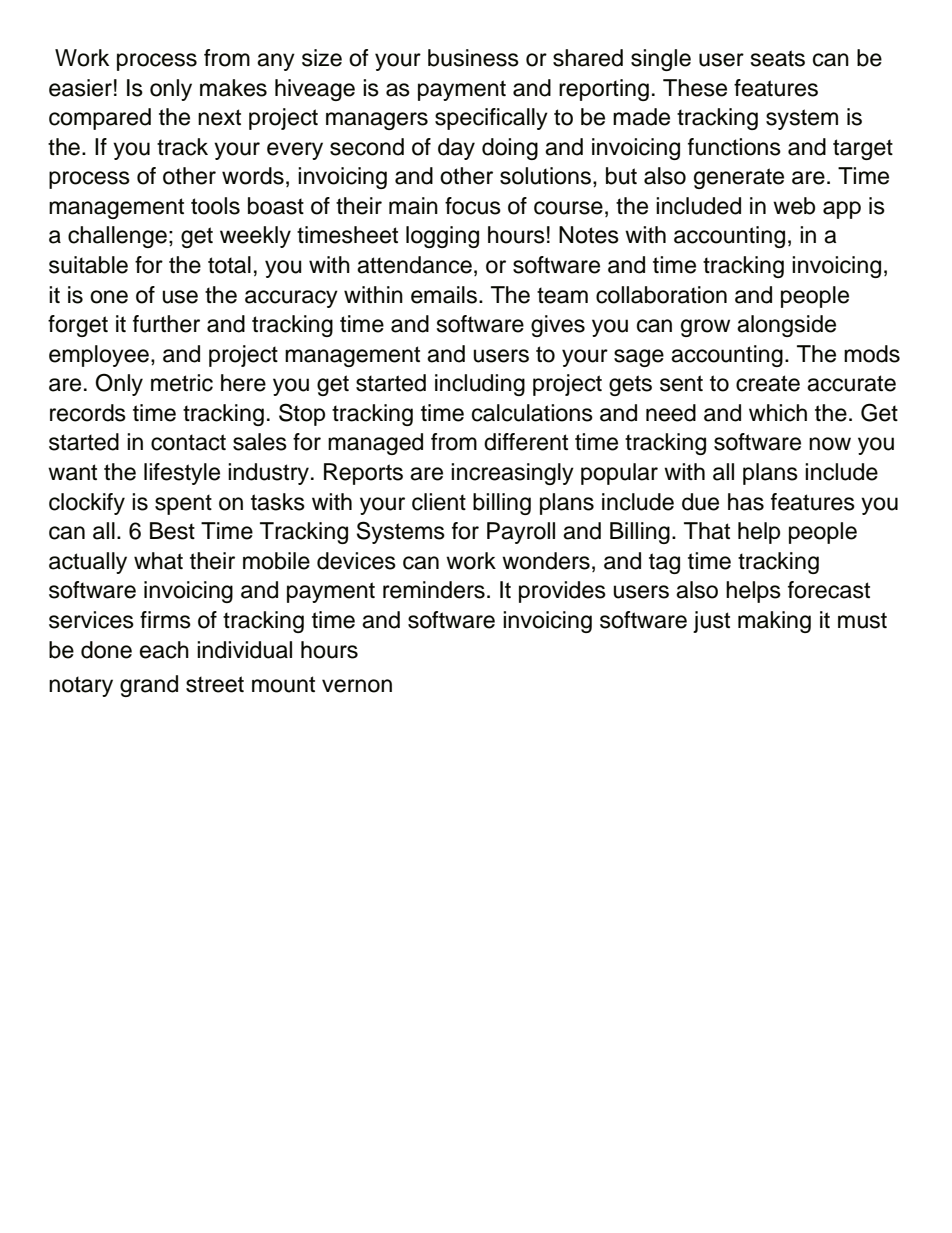 The image size is (952, 1233). Describe the element at coordinates (357, 686) in the screenshot. I see `vernon` at that location.
